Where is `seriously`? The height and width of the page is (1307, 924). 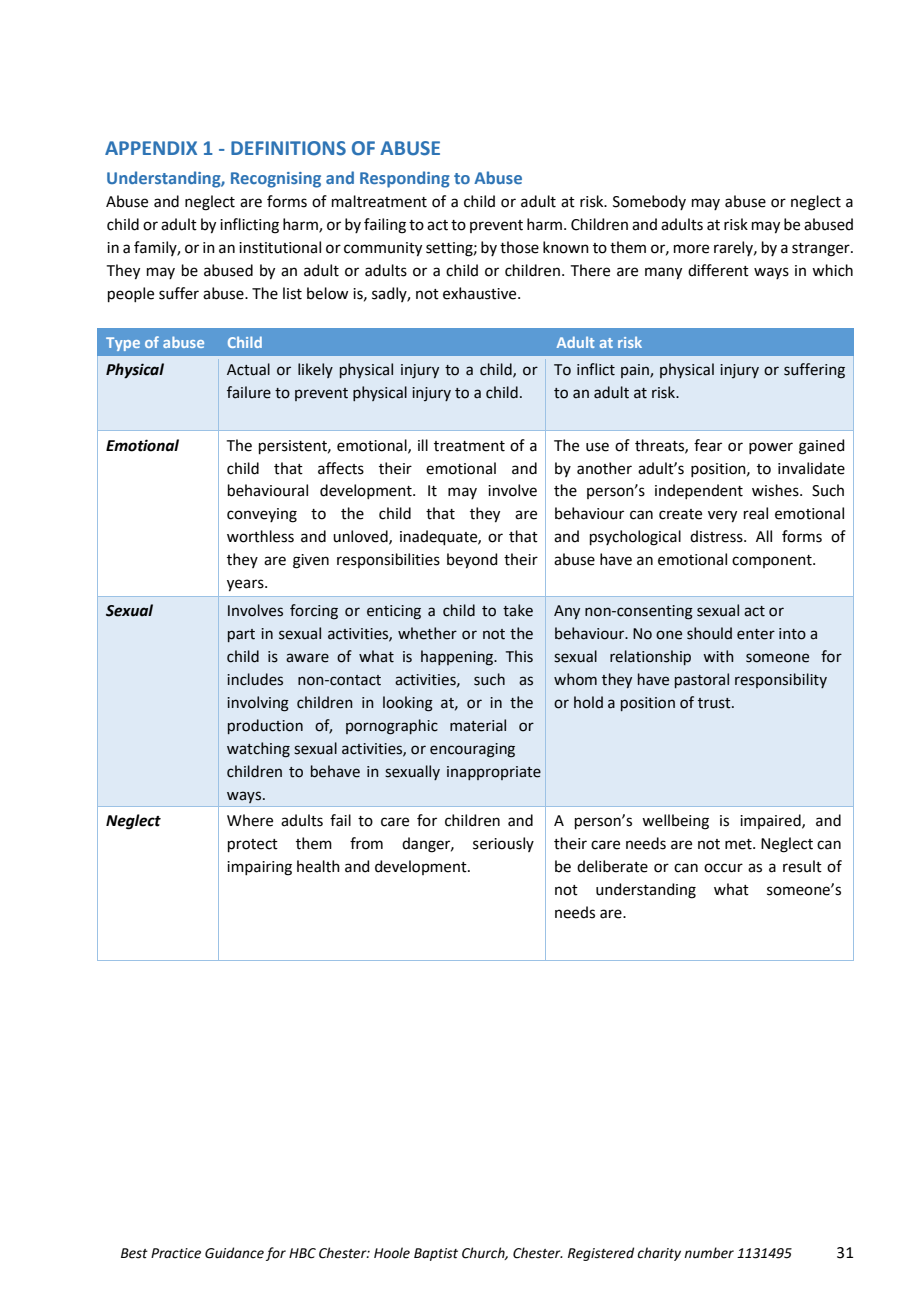 seriously is located at coordinates (503, 844).
